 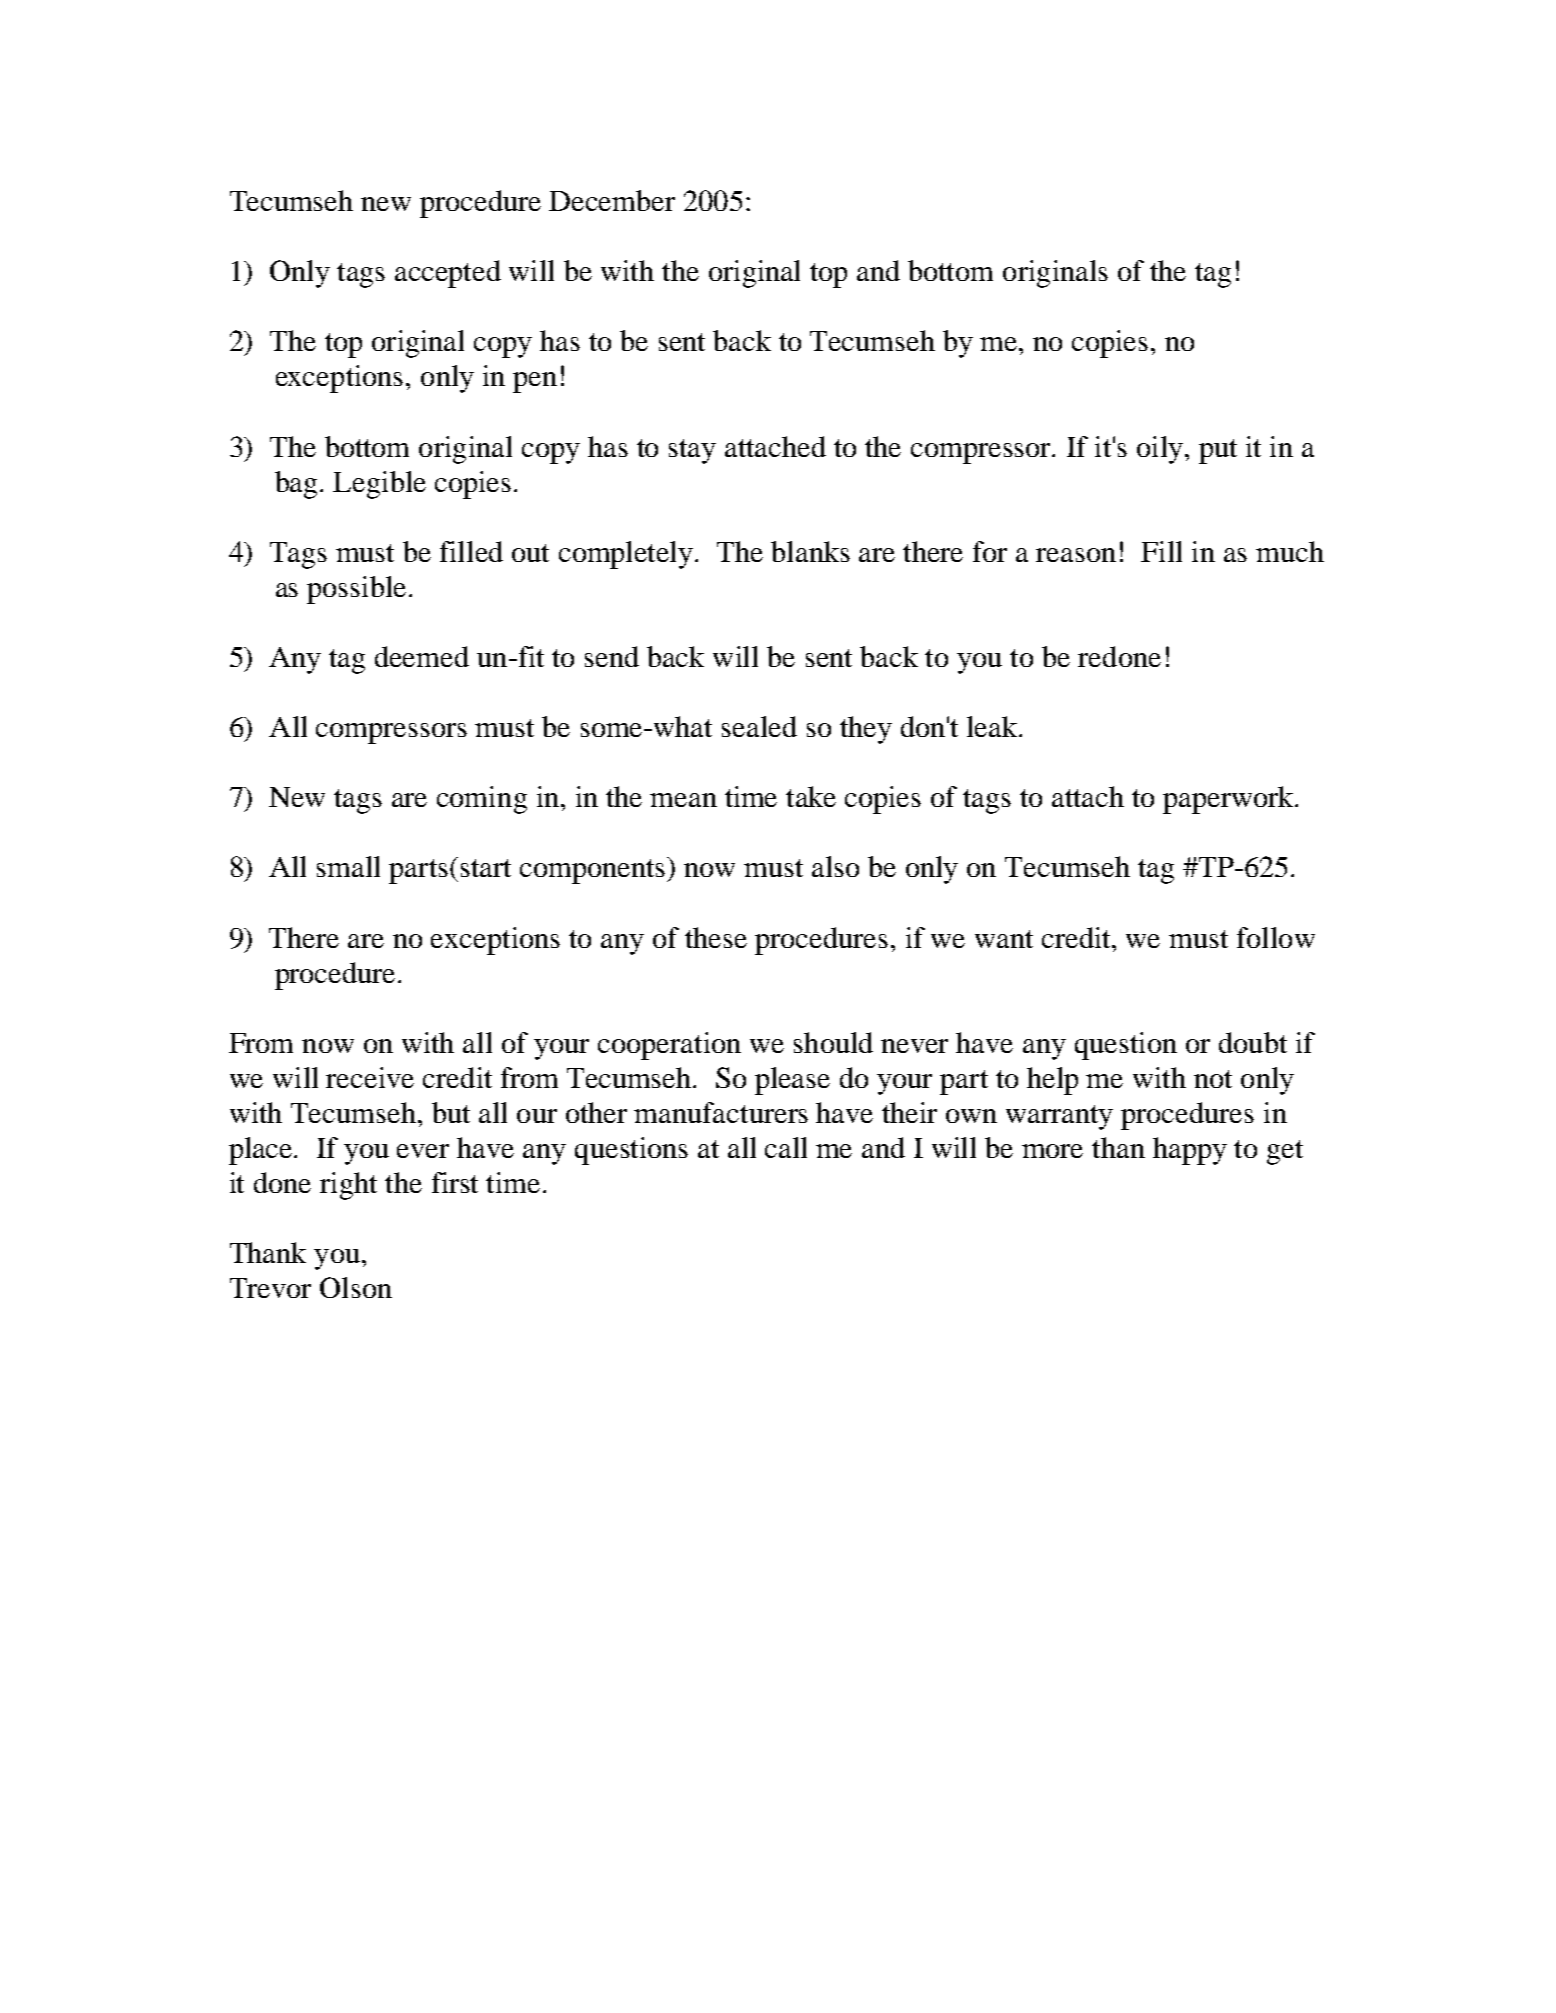 I want to click on doubt, so click(x=1253, y=1042).
